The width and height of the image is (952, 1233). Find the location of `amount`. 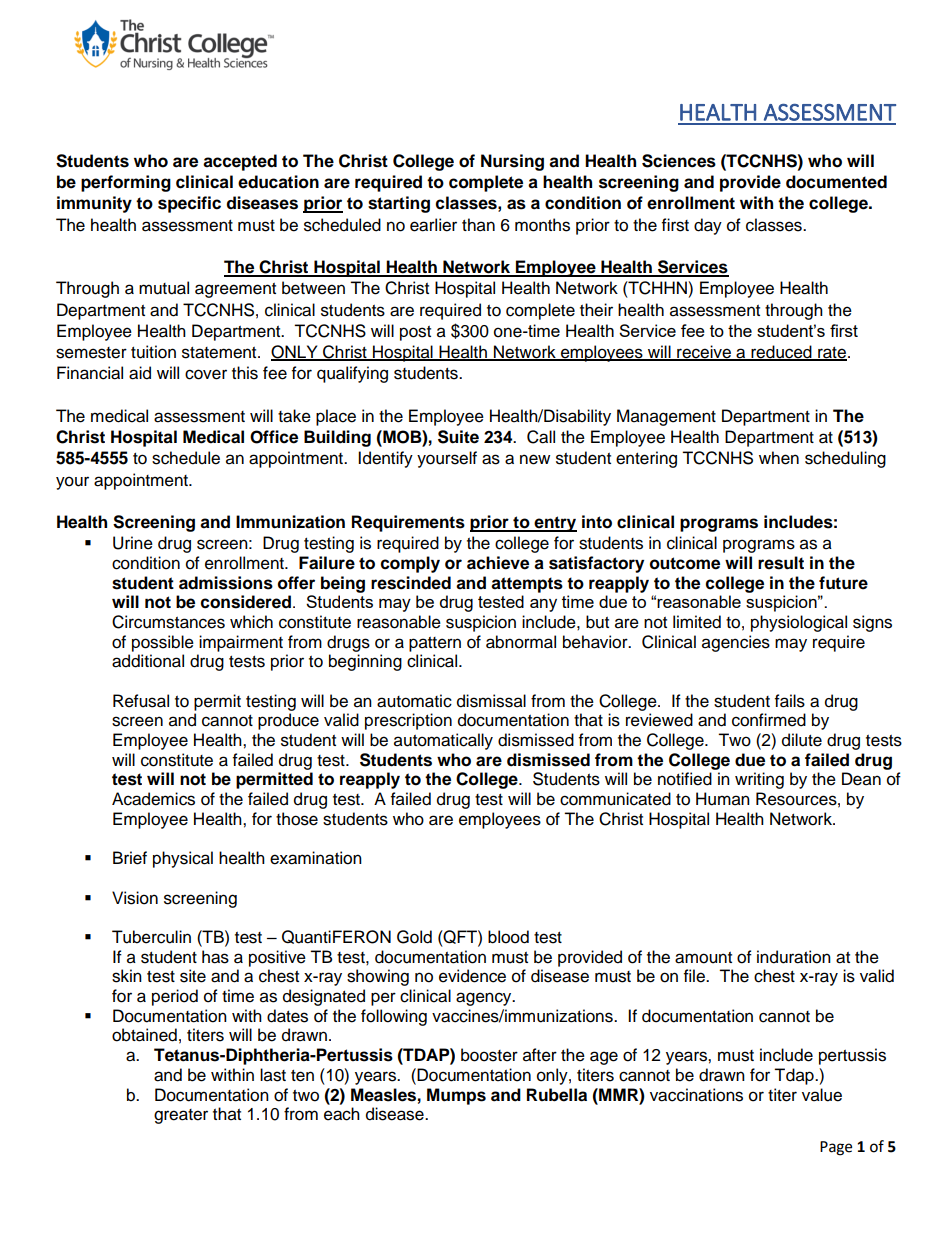

amount is located at coordinates (703, 958).
